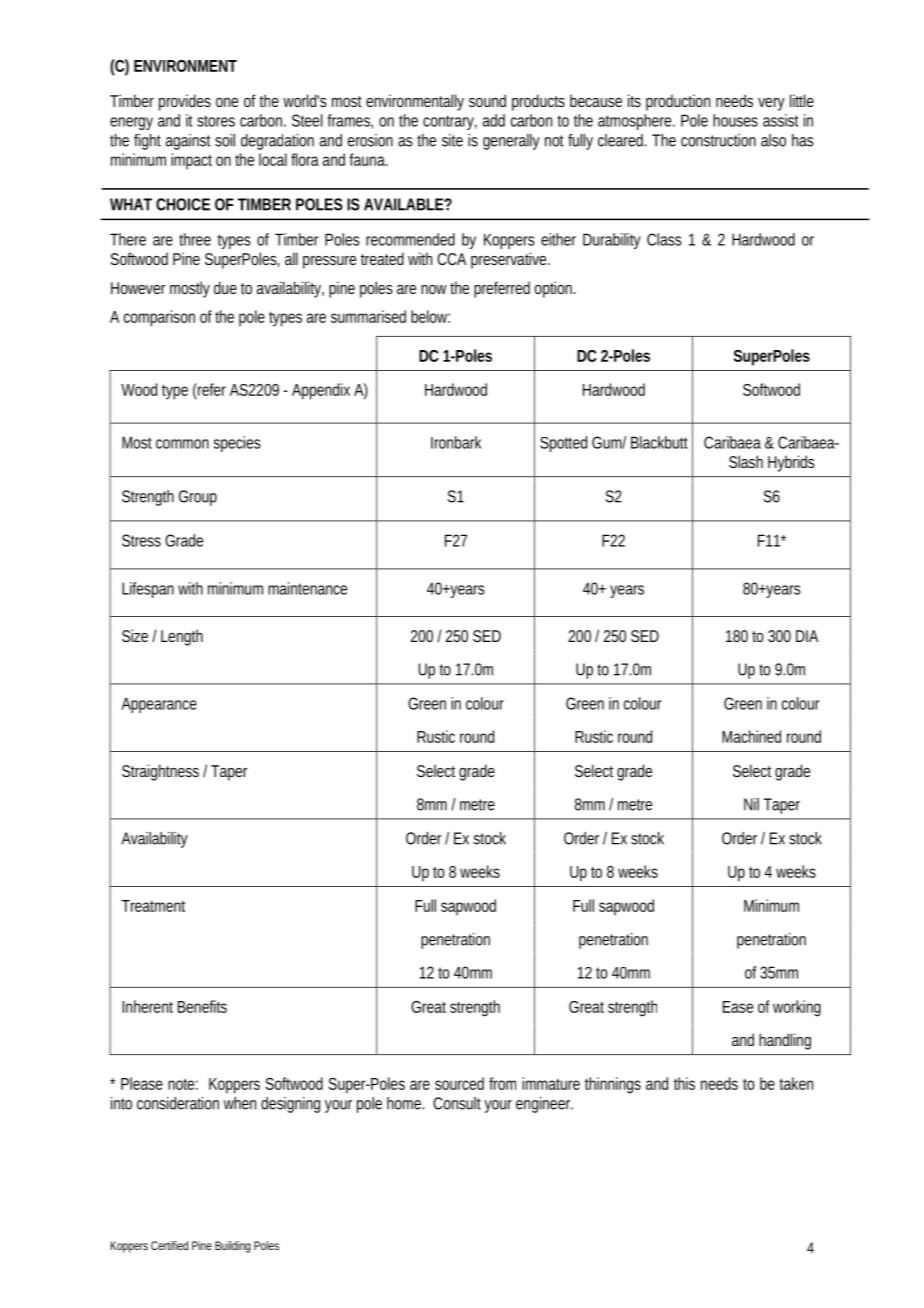 The image size is (924, 1308). Describe the element at coordinates (563, 444) in the screenshot. I see `Spotted` at that location.
